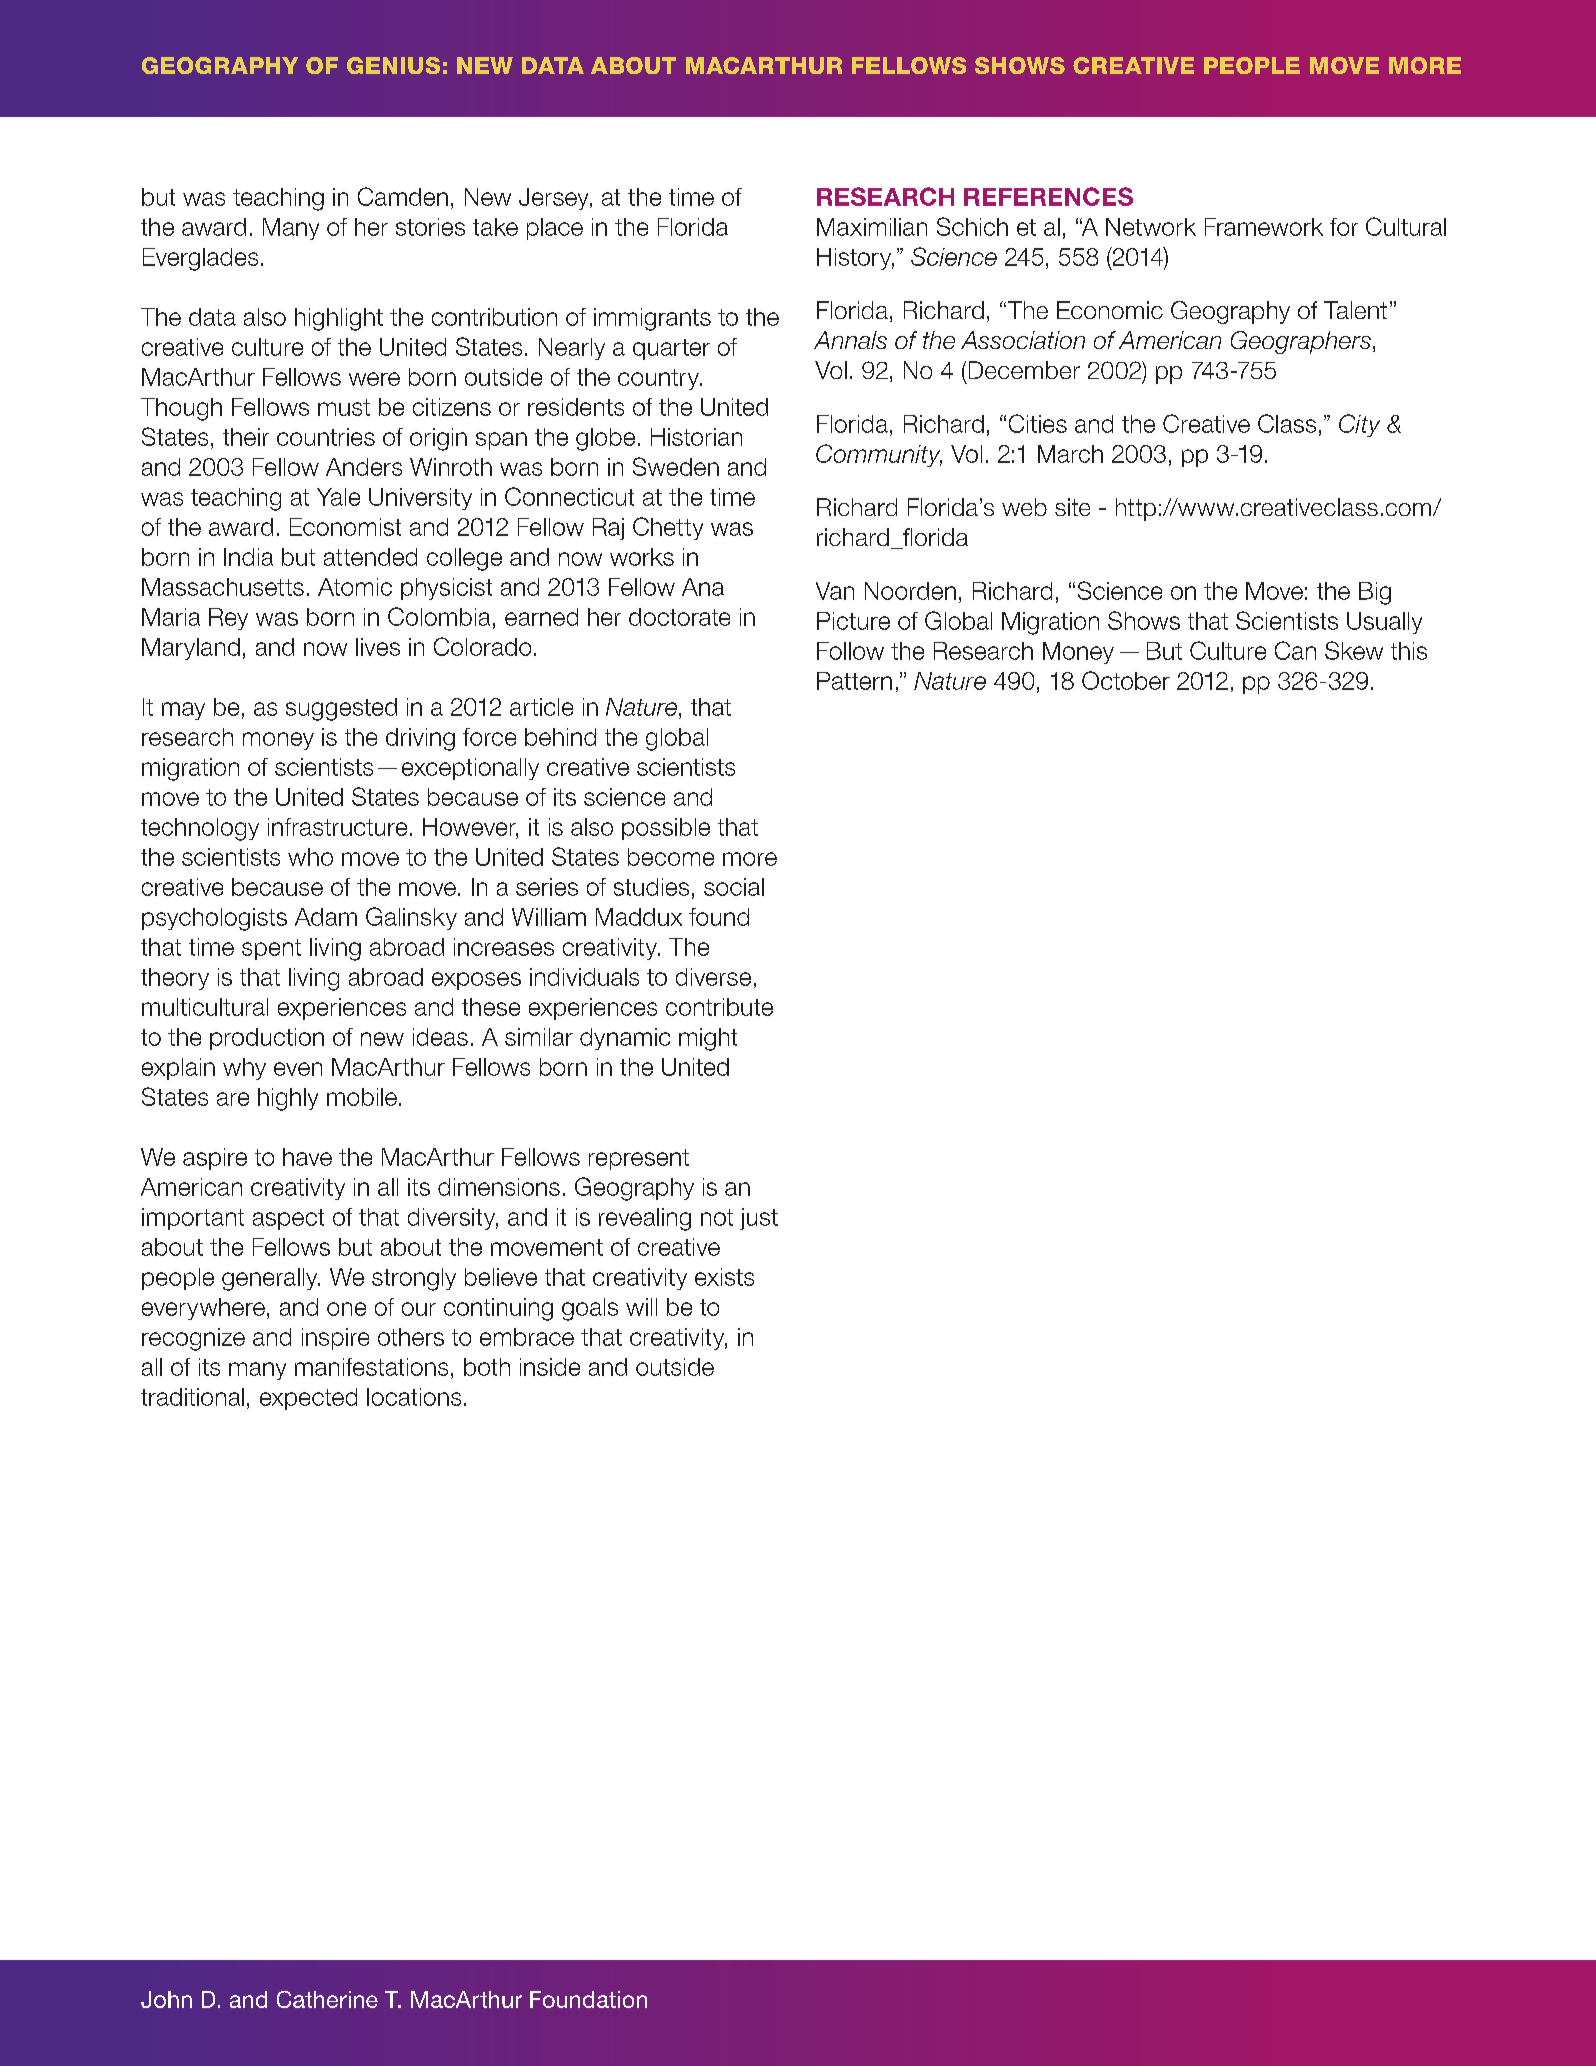 Image resolution: width=1596 pixels, height=2066 pixels. I want to click on Framework, so click(1264, 227).
